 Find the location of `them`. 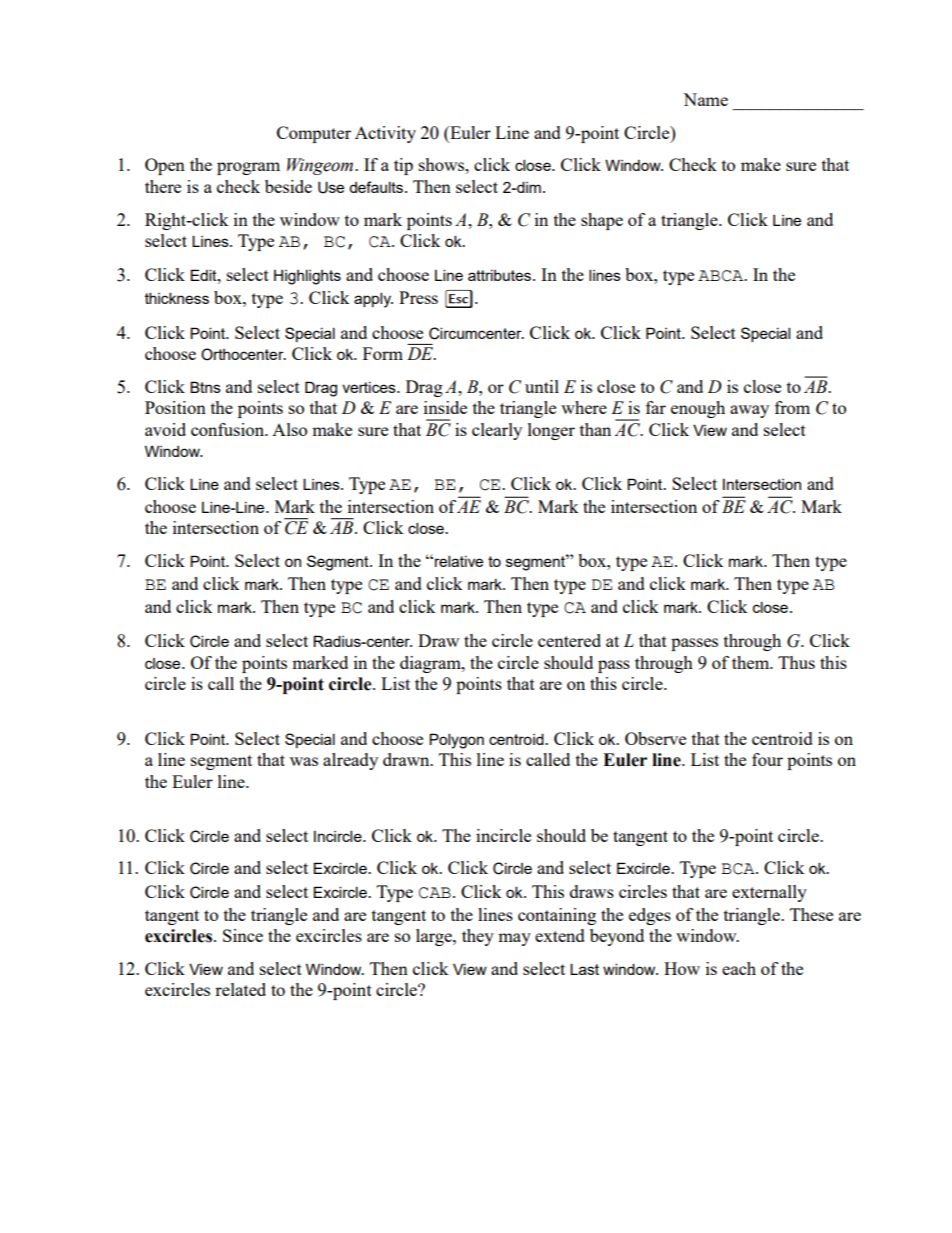

them is located at coordinates (752, 662).
